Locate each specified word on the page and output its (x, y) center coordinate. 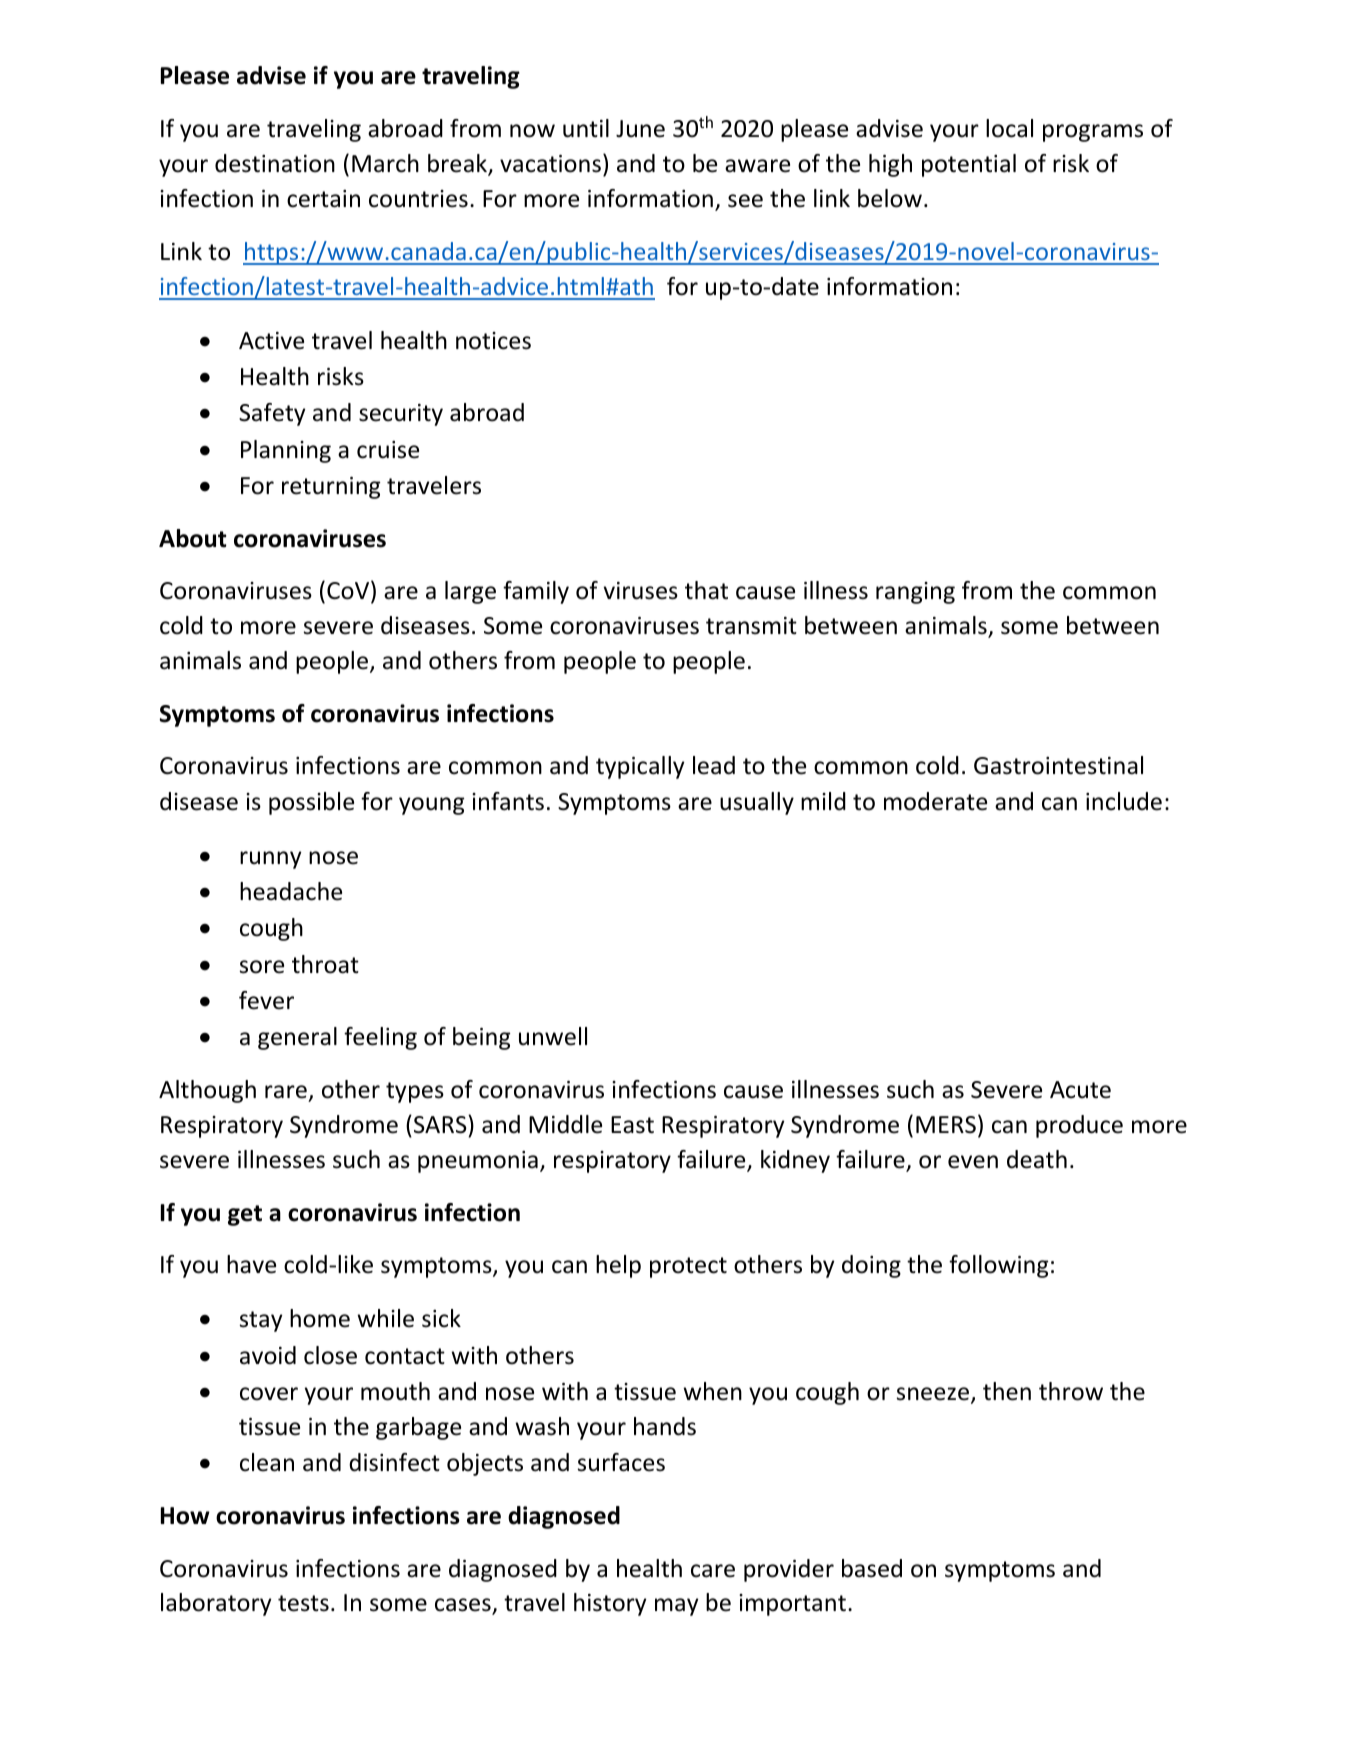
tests (303, 1603)
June (640, 129)
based (872, 1568)
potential (969, 165)
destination (275, 163)
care (713, 1571)
